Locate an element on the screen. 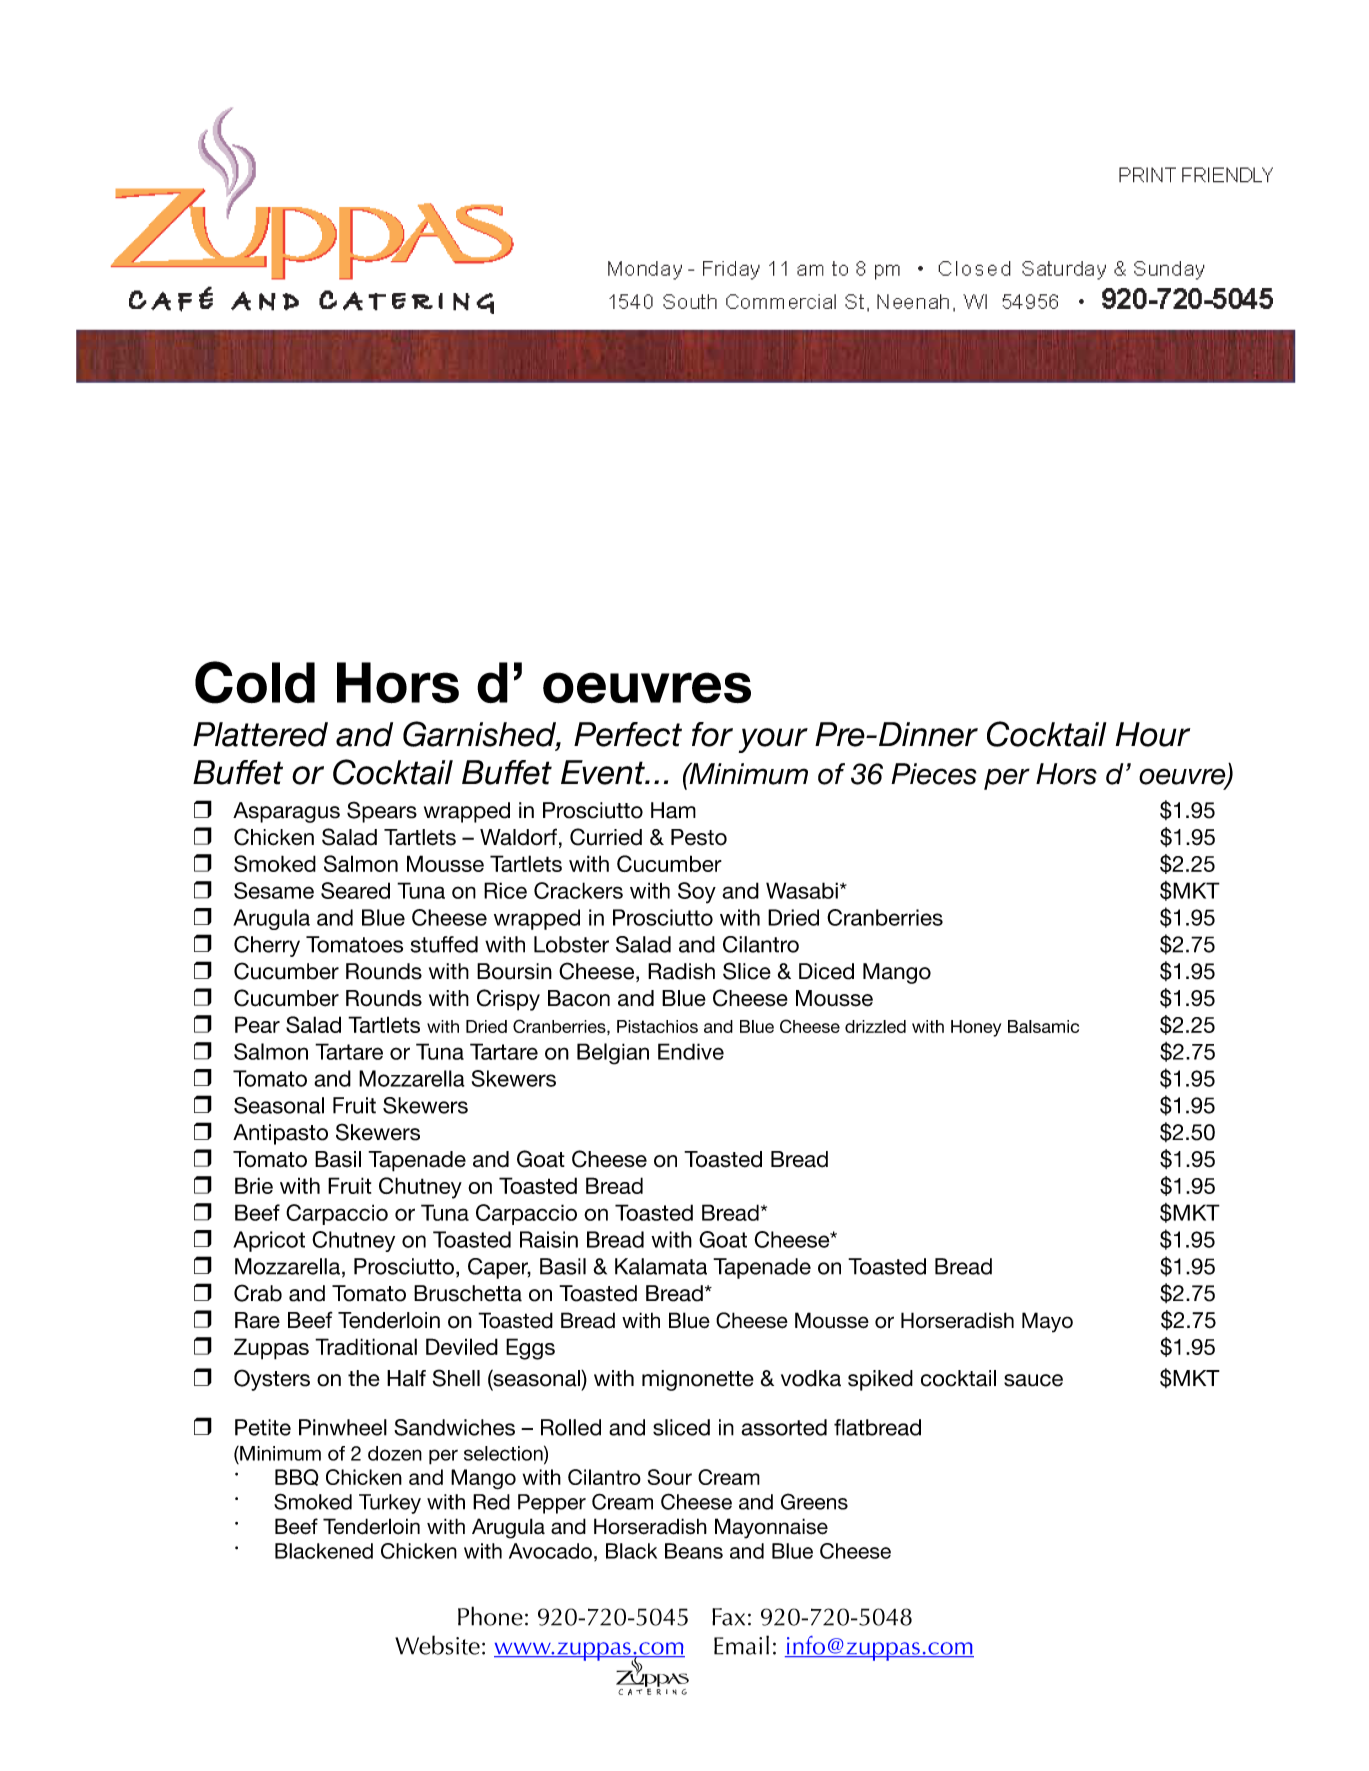 The height and width of the screenshot is (1771, 1369). Fax is located at coordinates (728, 1617).
